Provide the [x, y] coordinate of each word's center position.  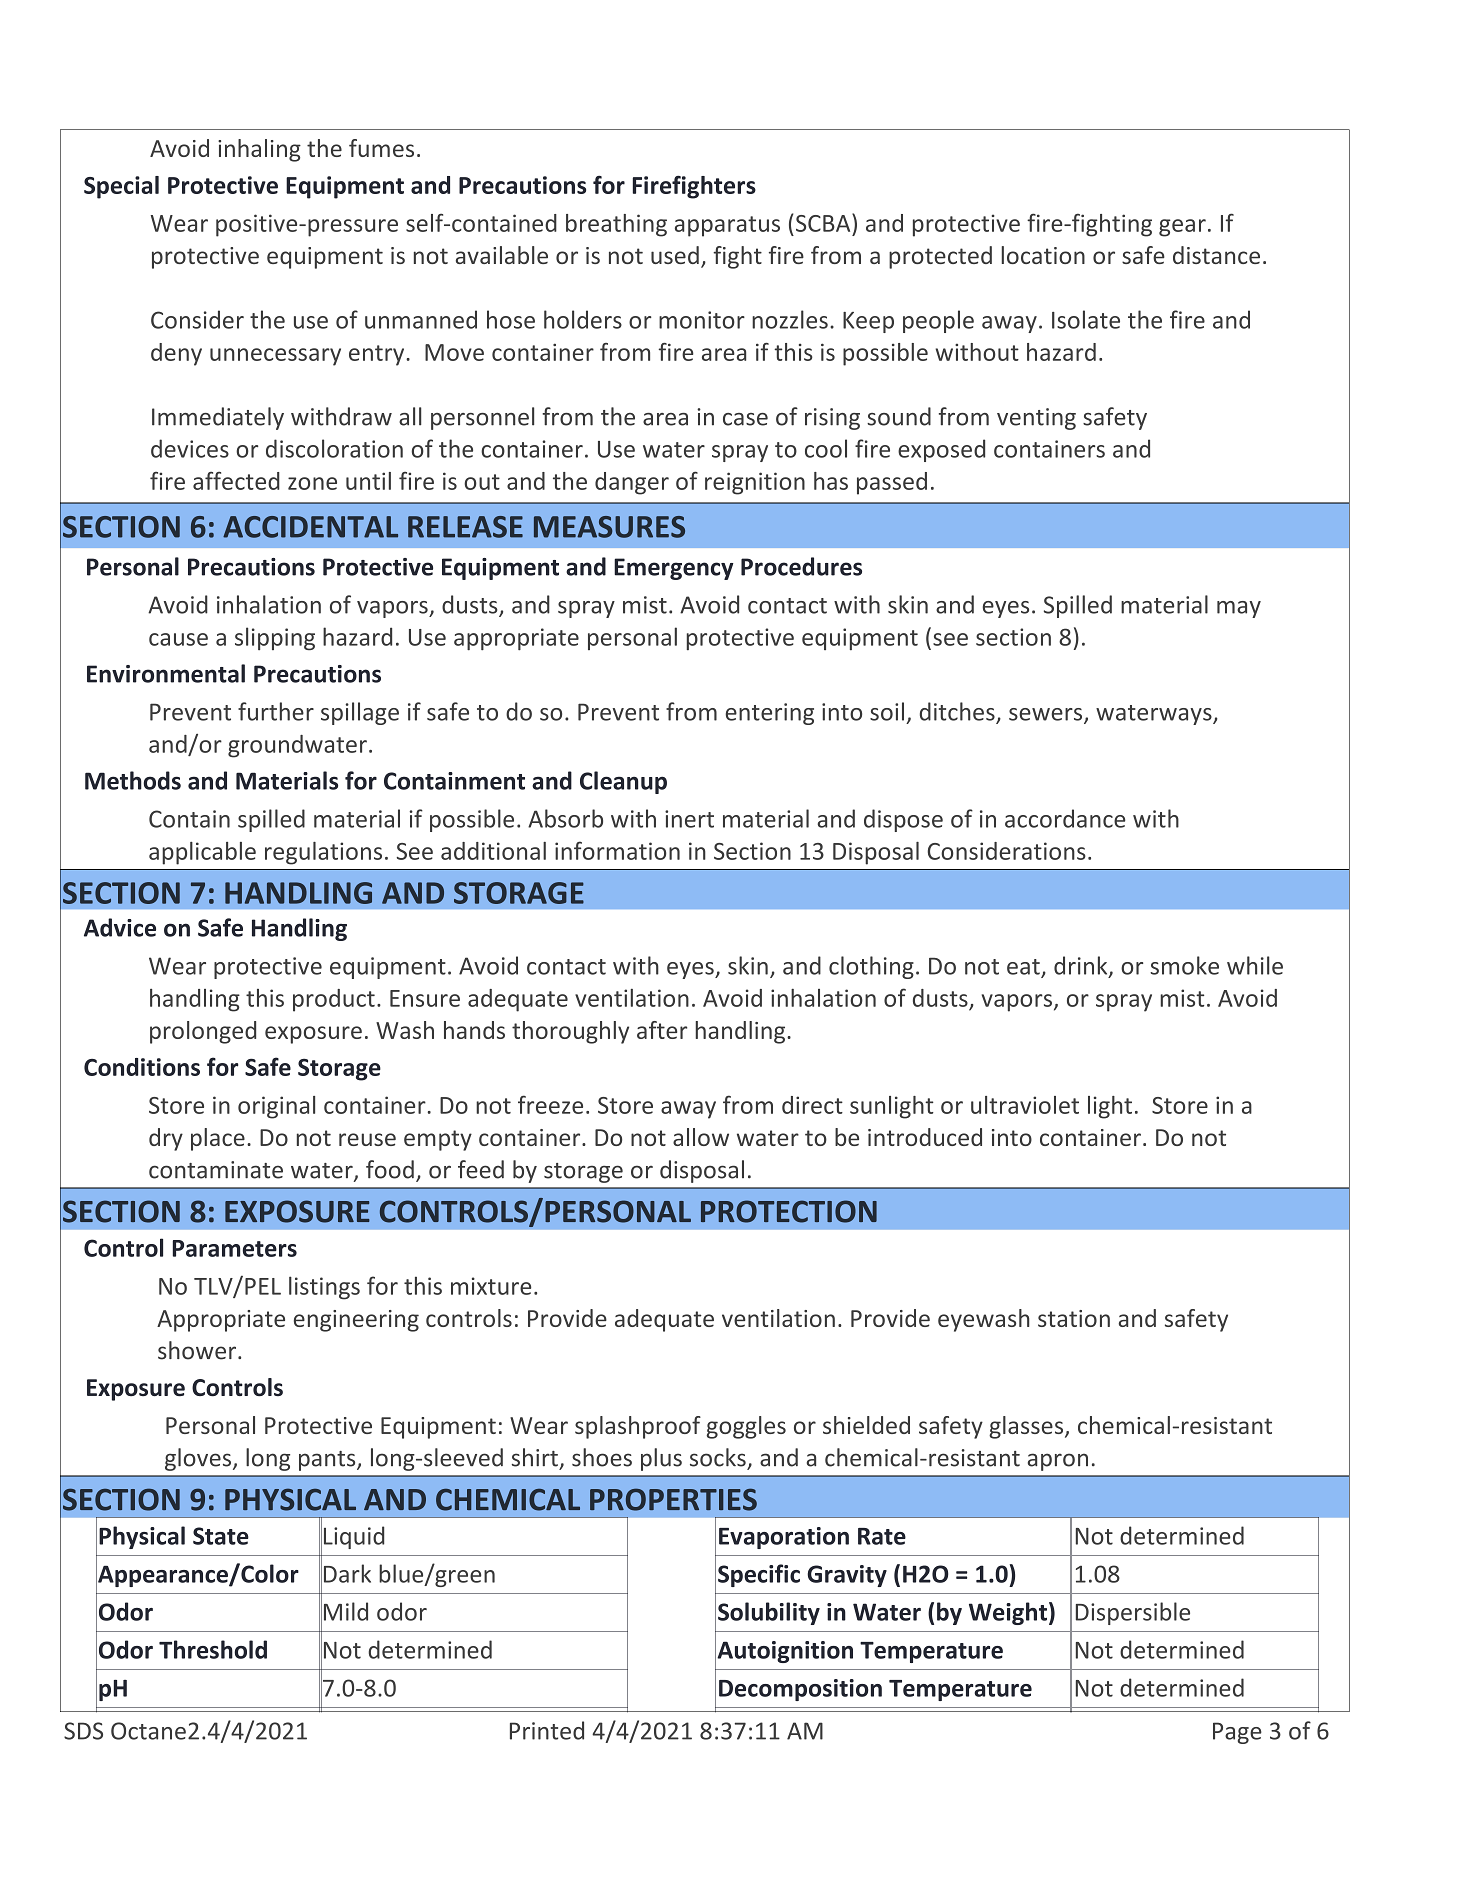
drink [1082, 966]
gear [1182, 228]
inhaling [259, 150]
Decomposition [800, 1690]
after [662, 1030]
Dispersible [1133, 1613]
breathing [616, 225]
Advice [120, 927]
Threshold [213, 1649]
